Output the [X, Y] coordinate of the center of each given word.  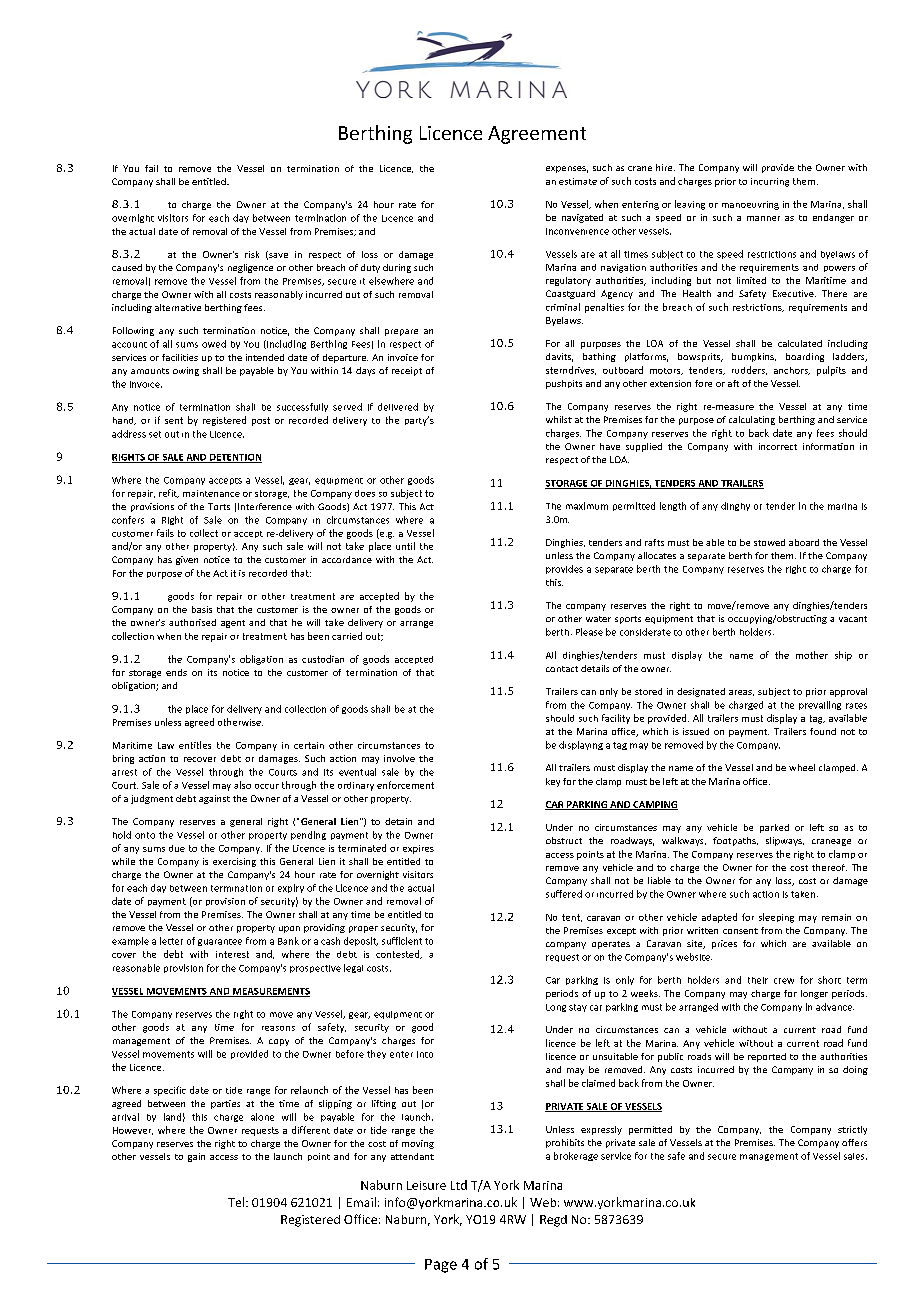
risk [252, 254]
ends [176, 672]
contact [562, 669]
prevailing [820, 705]
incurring [770, 182]
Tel [236, 1202]
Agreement [537, 135]
